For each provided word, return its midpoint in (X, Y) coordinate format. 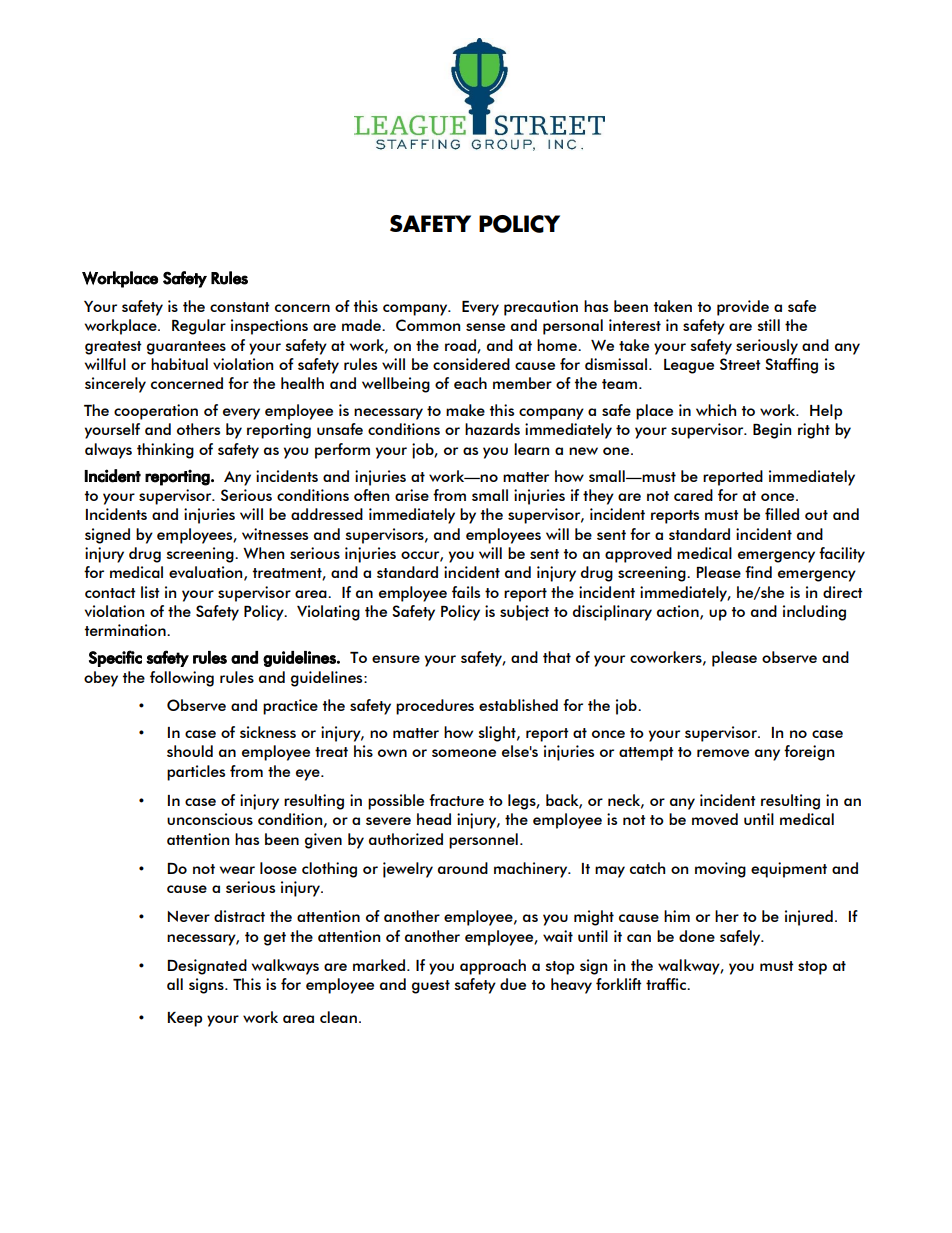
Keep (185, 1019)
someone (464, 753)
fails (466, 592)
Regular (199, 327)
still (768, 325)
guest (431, 987)
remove (723, 753)
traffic (667, 984)
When (263, 553)
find (758, 572)
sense (485, 327)
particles (196, 773)
